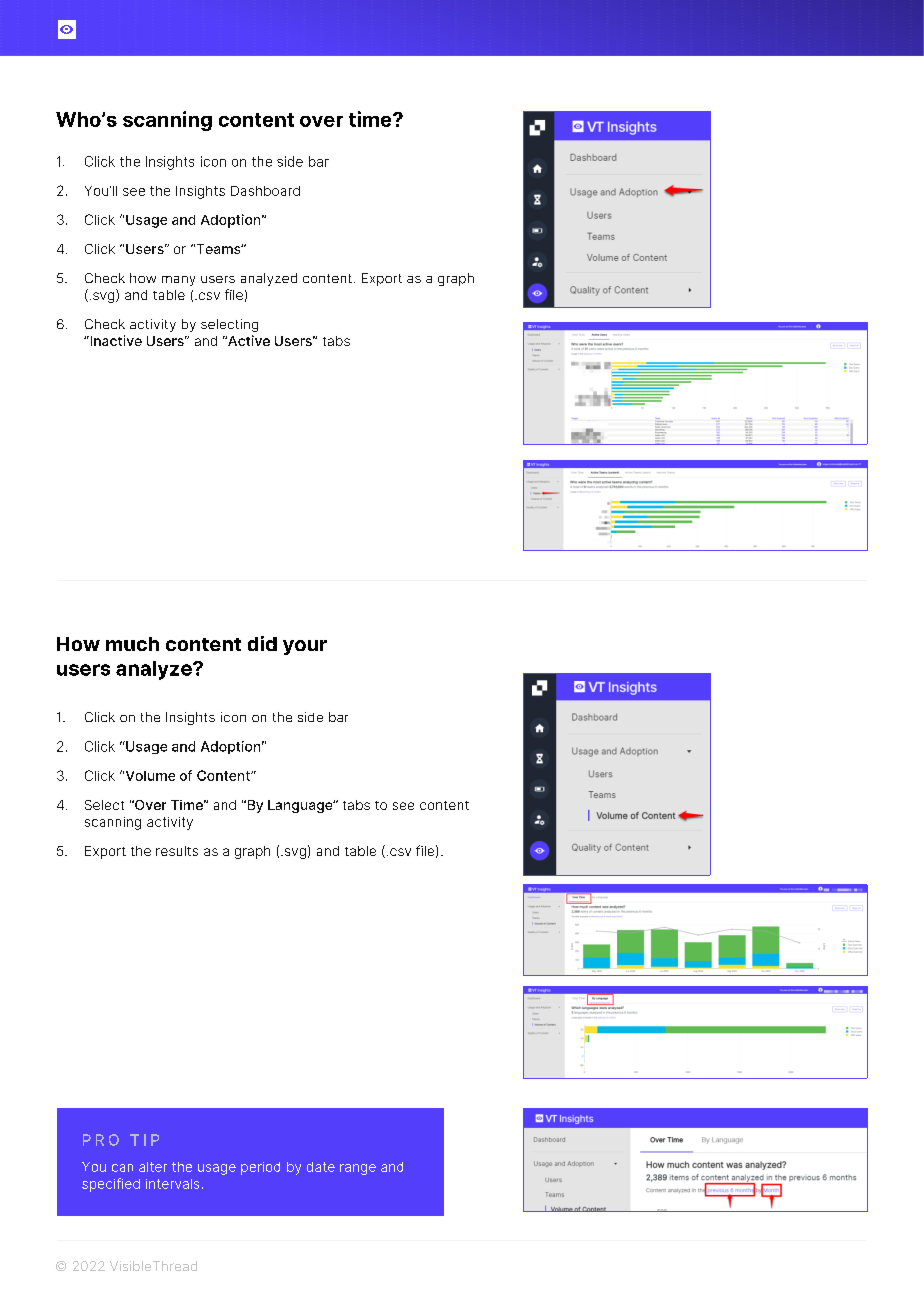 The height and width of the screenshot is (1308, 924). What do you see at coordinates (305, 647) in the screenshot?
I see `your` at bounding box center [305, 647].
